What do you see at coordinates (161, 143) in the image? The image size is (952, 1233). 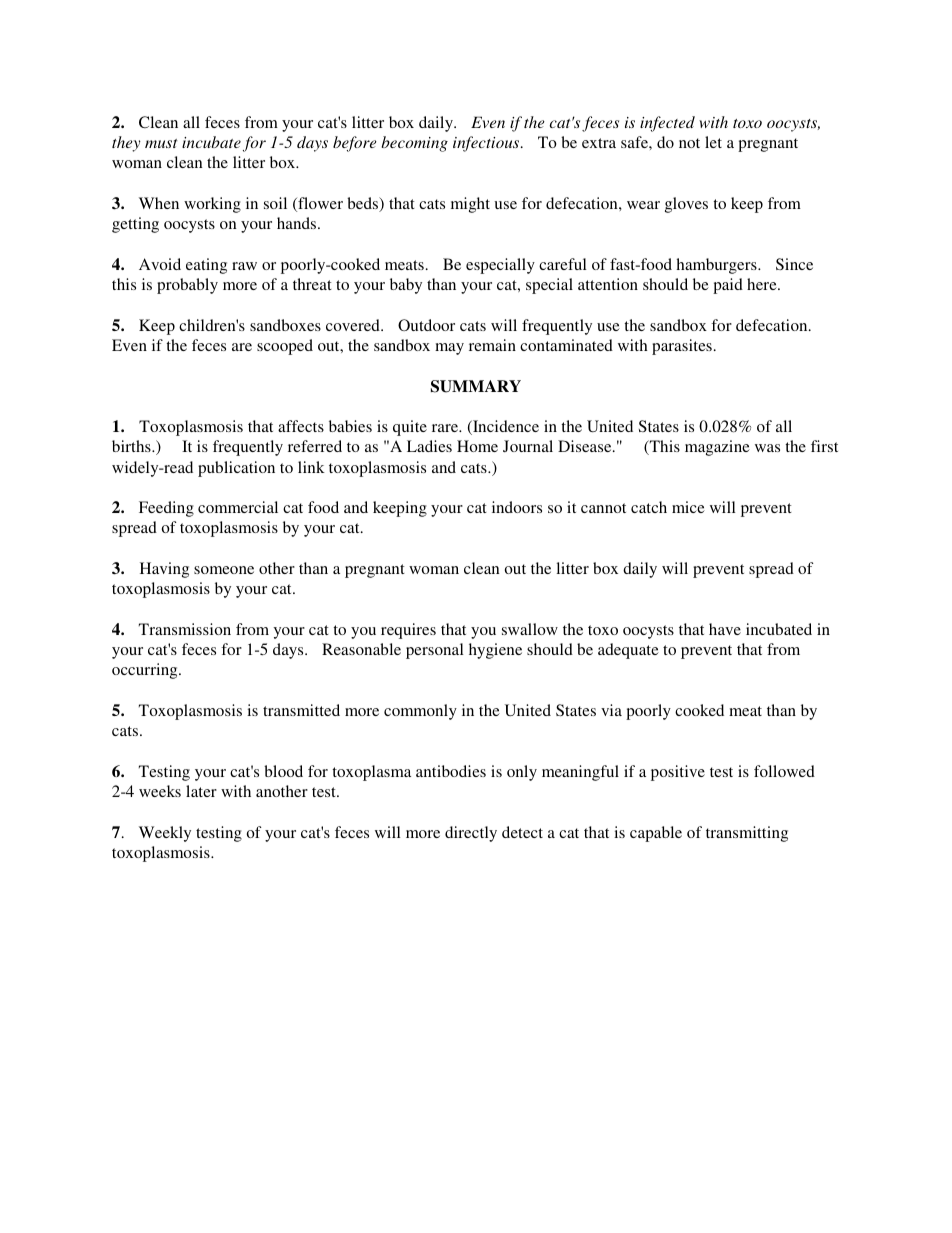 I see `must` at bounding box center [161, 143].
